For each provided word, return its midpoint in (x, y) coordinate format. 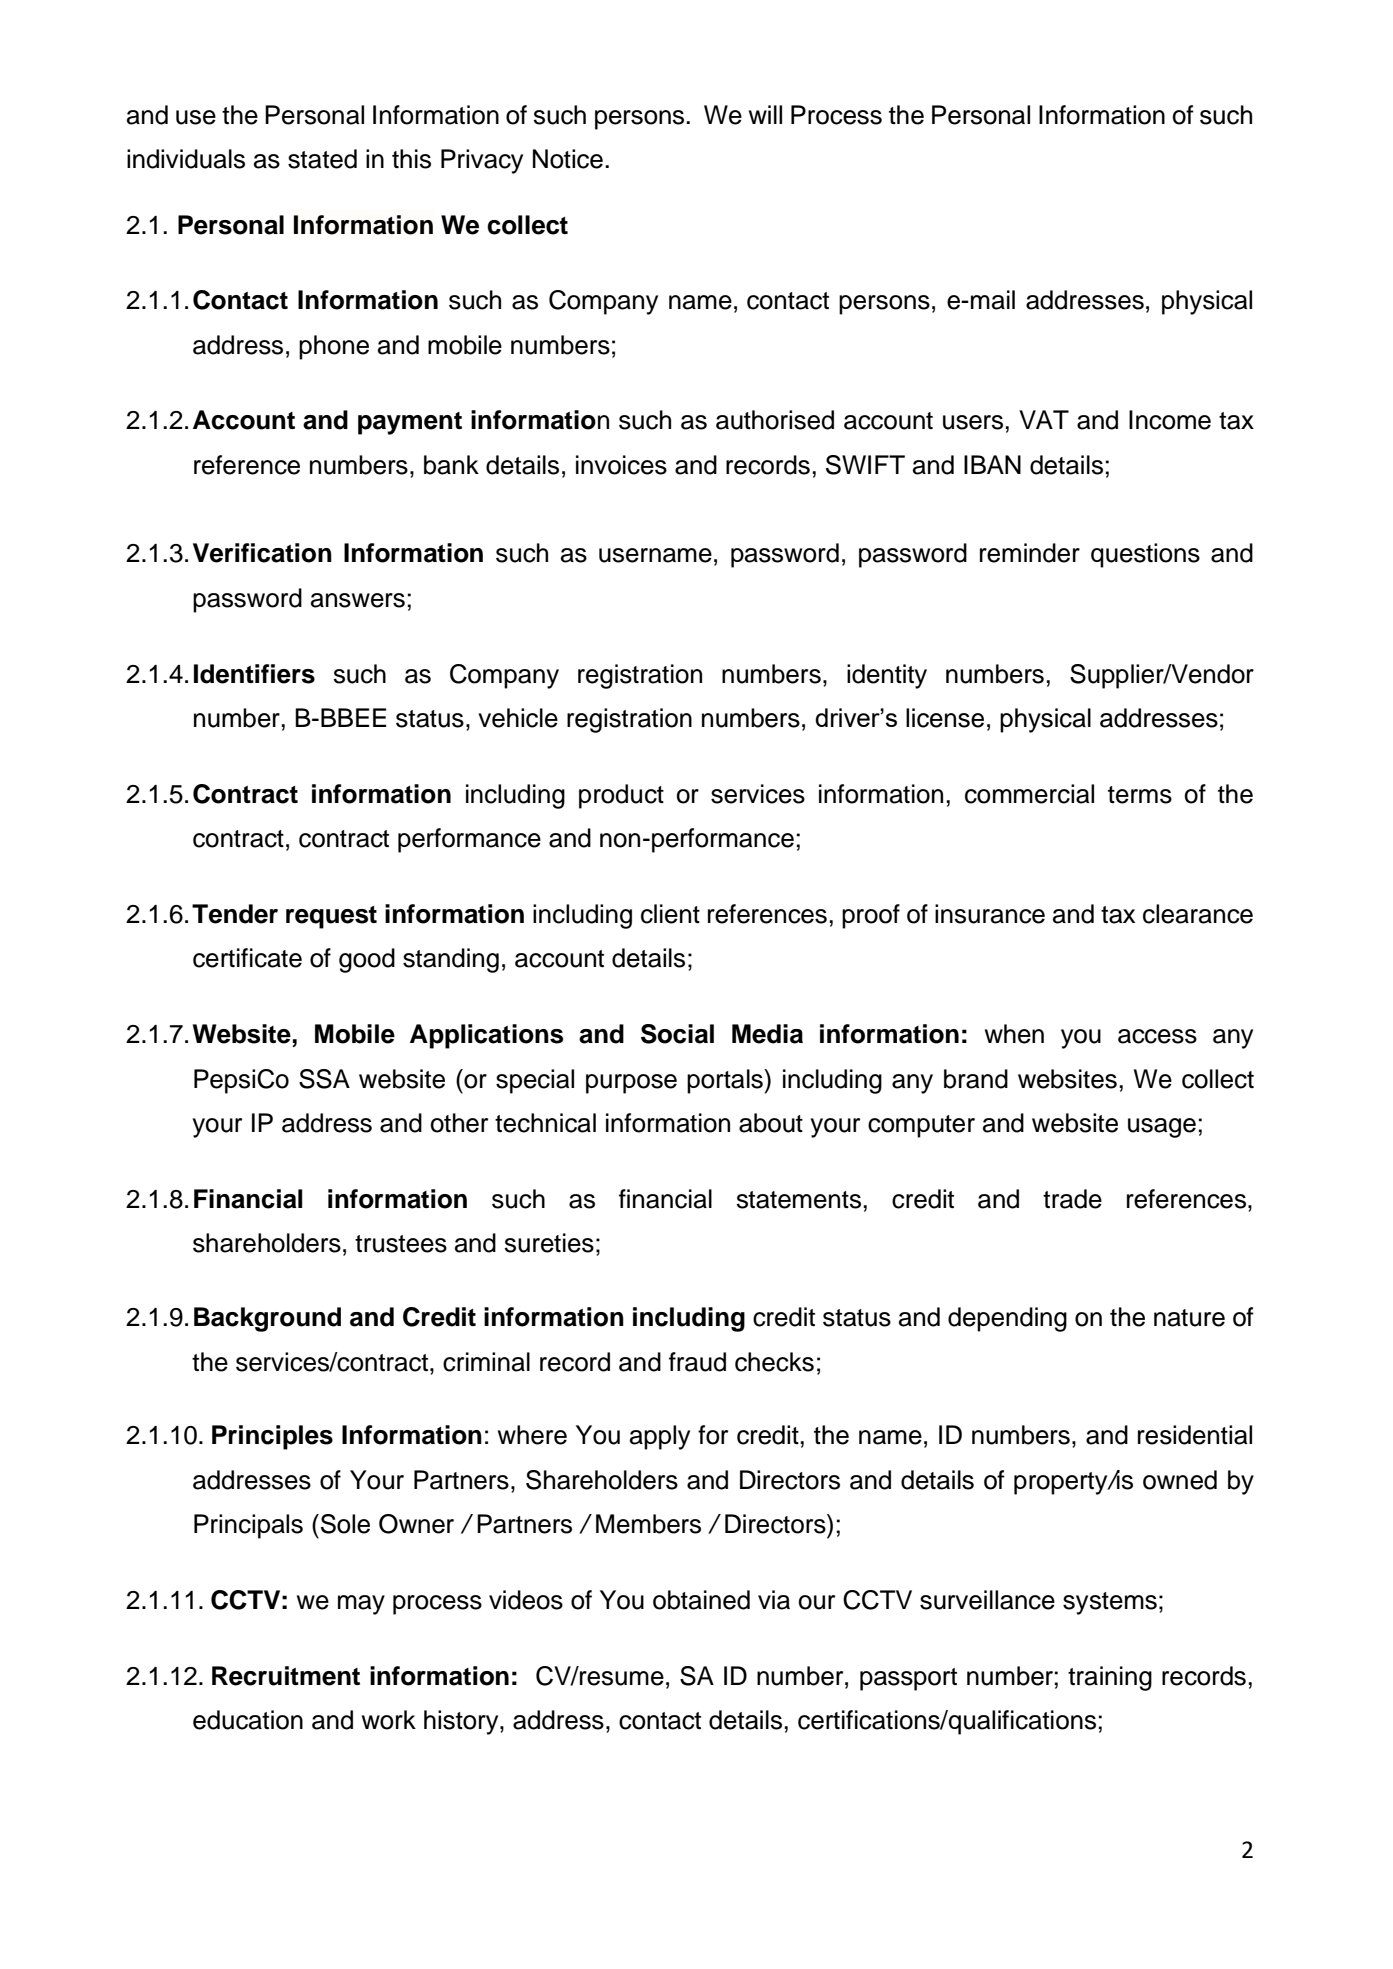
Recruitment (286, 1676)
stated (322, 159)
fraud (697, 1362)
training (1110, 1678)
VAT (1044, 419)
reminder (1030, 553)
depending (1007, 1319)
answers (358, 600)
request (331, 917)
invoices (621, 465)
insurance (990, 914)
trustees (401, 1244)
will (765, 114)
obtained (701, 1600)
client (670, 914)
